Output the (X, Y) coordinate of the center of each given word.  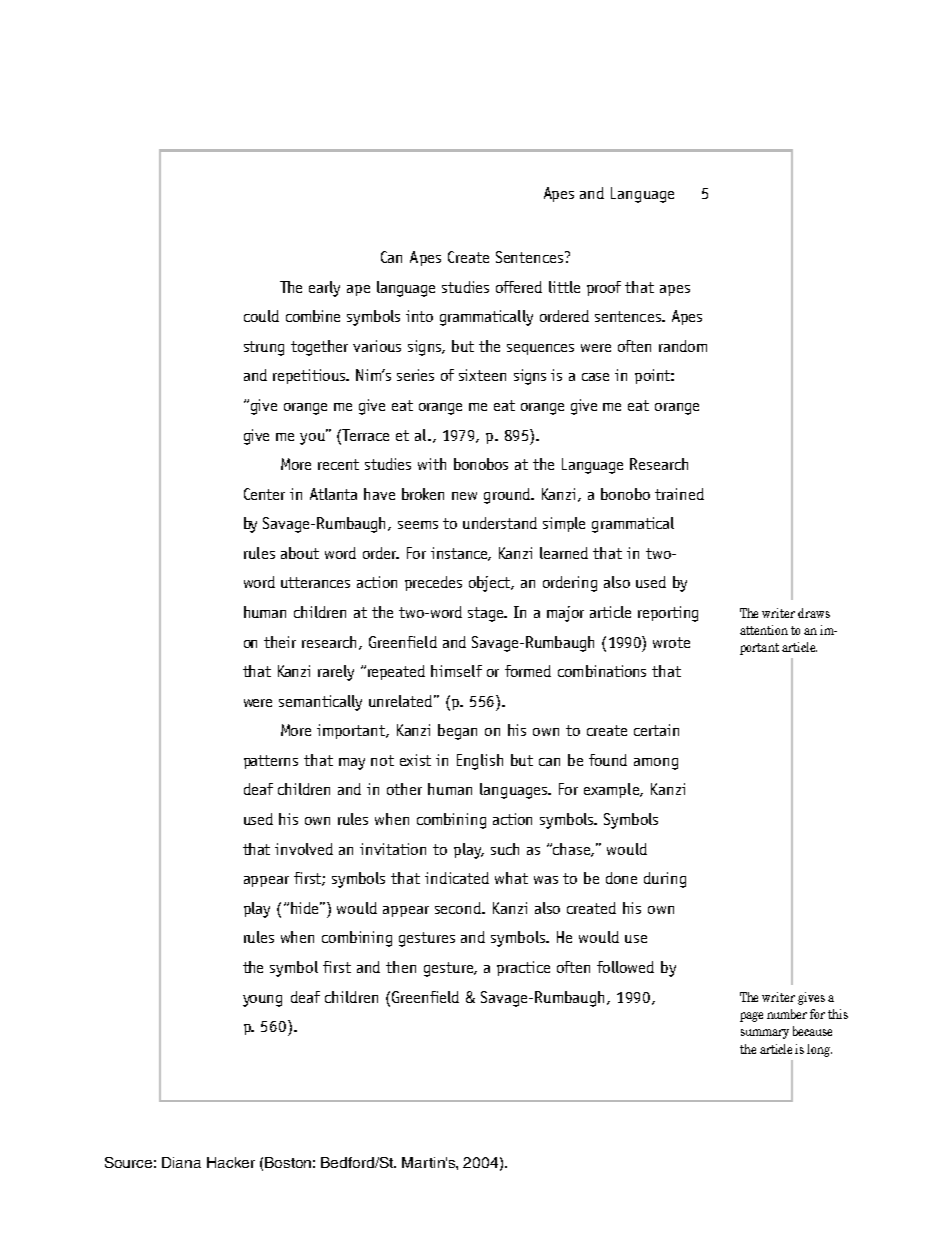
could (261, 316)
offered (519, 287)
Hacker (231, 1162)
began (457, 732)
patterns (271, 762)
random (683, 346)
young (262, 1001)
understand (500, 523)
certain (656, 730)
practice (523, 968)
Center (264, 494)
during (665, 880)
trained (679, 494)
